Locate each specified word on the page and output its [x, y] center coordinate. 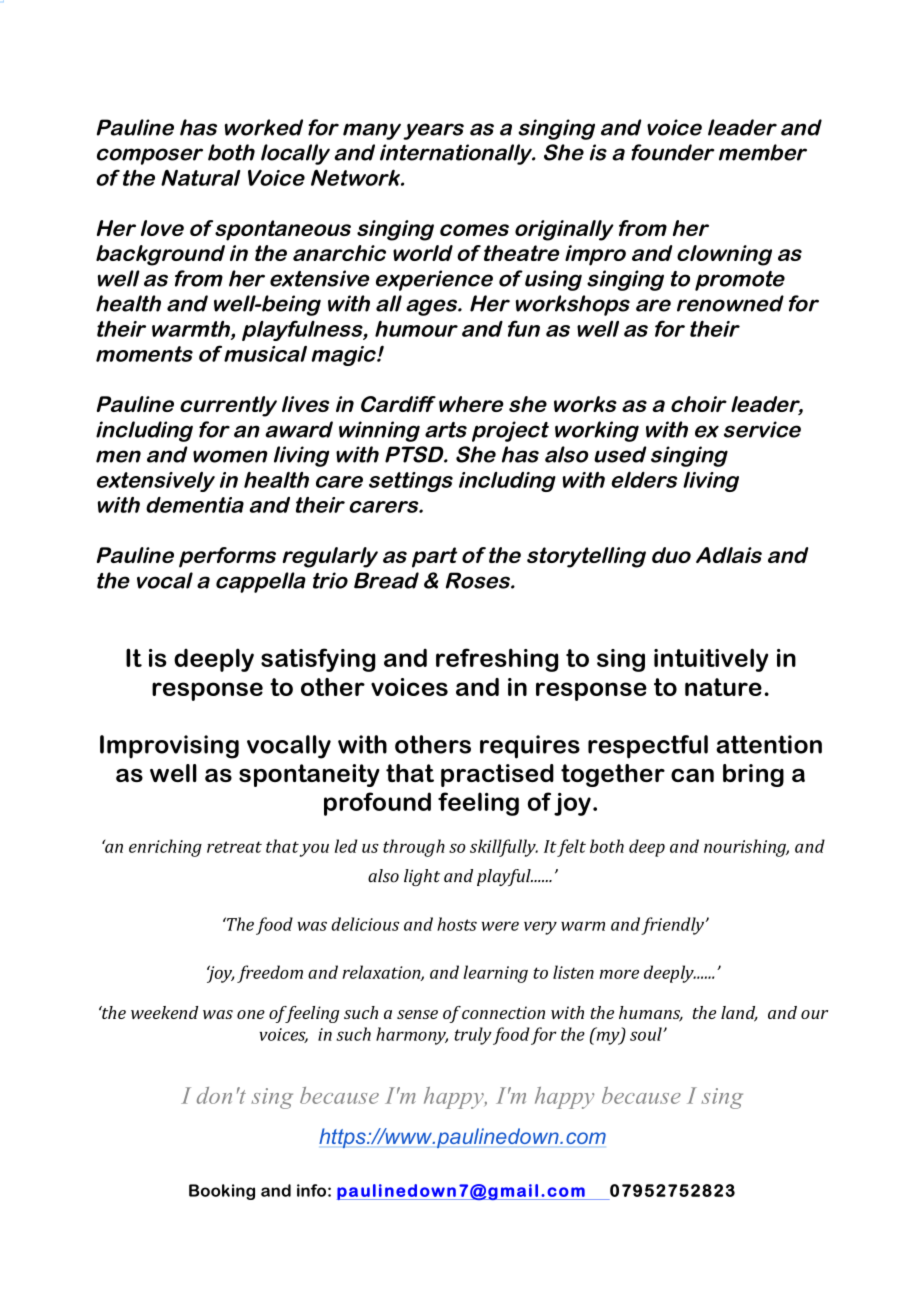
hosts [457, 924]
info [311, 1190]
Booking [222, 1192]
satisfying [318, 660]
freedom [270, 974]
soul [647, 1034]
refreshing [497, 660]
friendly [674, 926]
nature [723, 687]
